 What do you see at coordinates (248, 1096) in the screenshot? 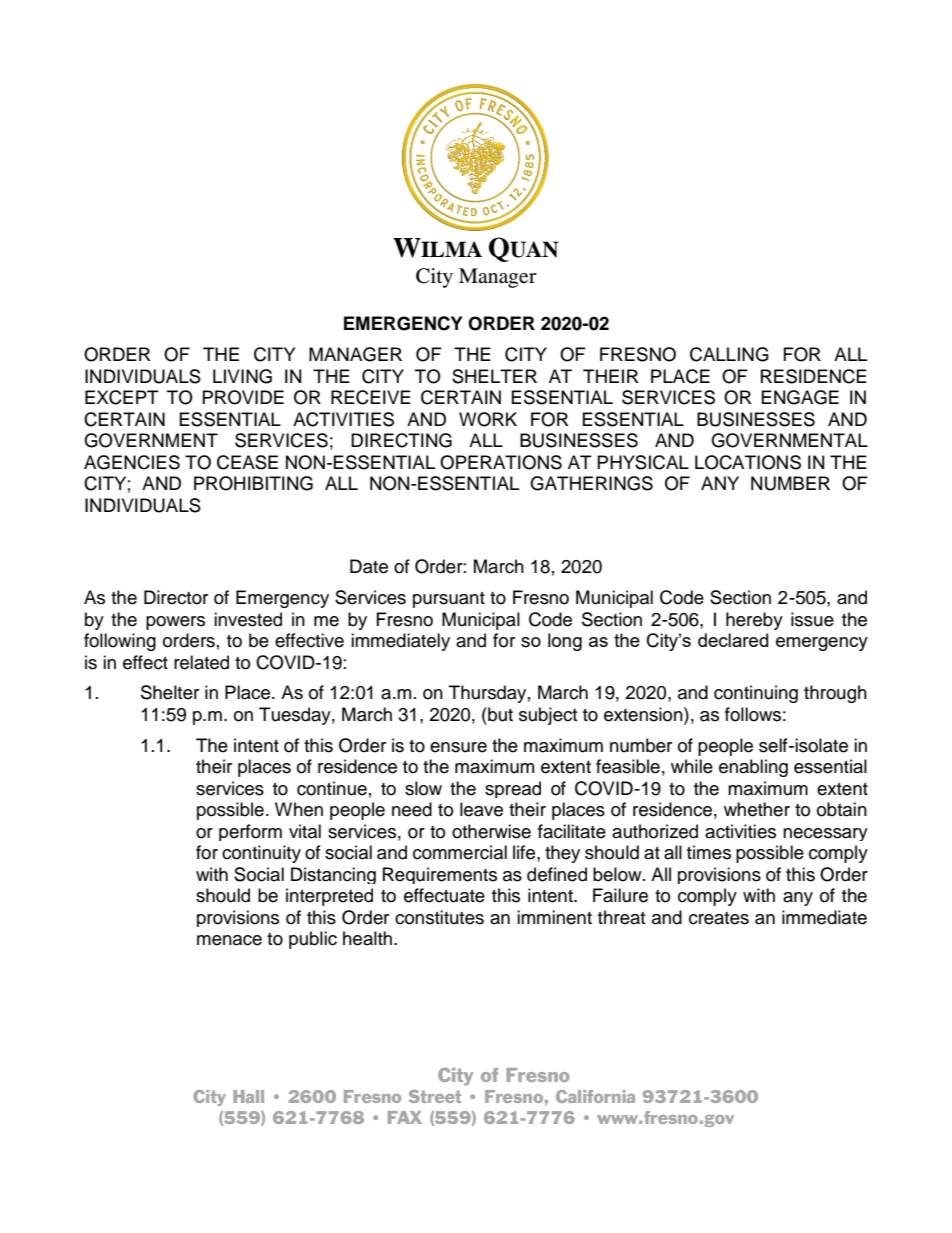
I see `Hall` at bounding box center [248, 1096].
